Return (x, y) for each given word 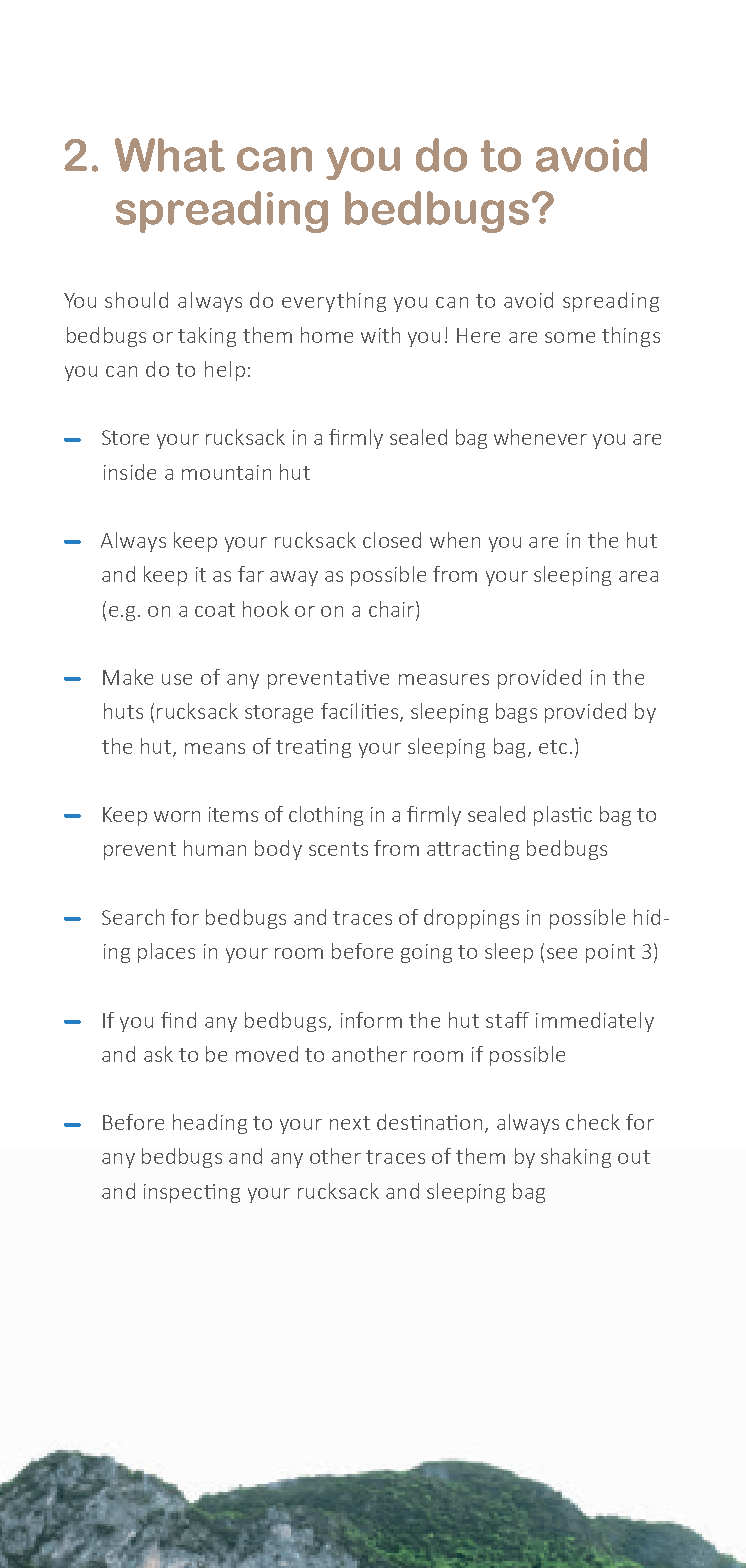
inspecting (192, 1193)
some (570, 337)
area (638, 576)
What (170, 155)
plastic (563, 816)
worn (177, 816)
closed (392, 540)
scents (338, 849)
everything (334, 302)
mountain (226, 472)
